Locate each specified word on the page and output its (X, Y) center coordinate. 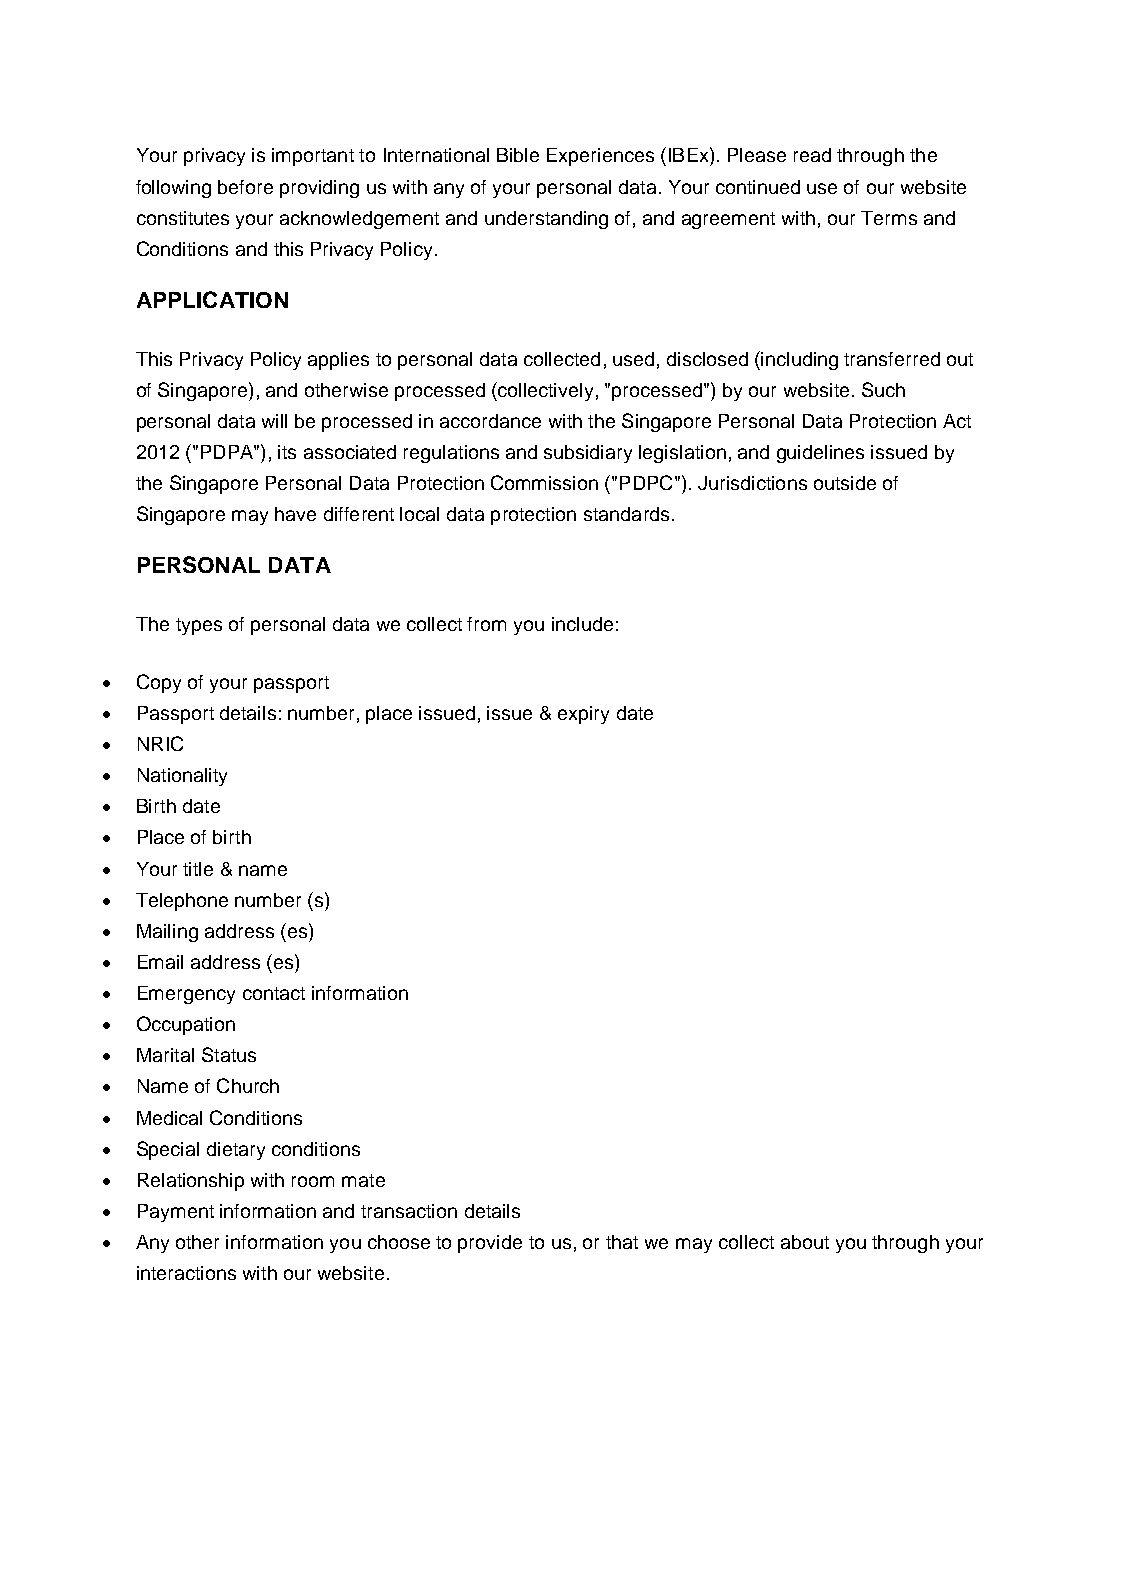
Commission (544, 482)
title (198, 869)
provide (490, 1244)
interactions (186, 1273)
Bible (518, 155)
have (295, 514)
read (812, 155)
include (582, 624)
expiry (583, 715)
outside (845, 483)
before (245, 187)
